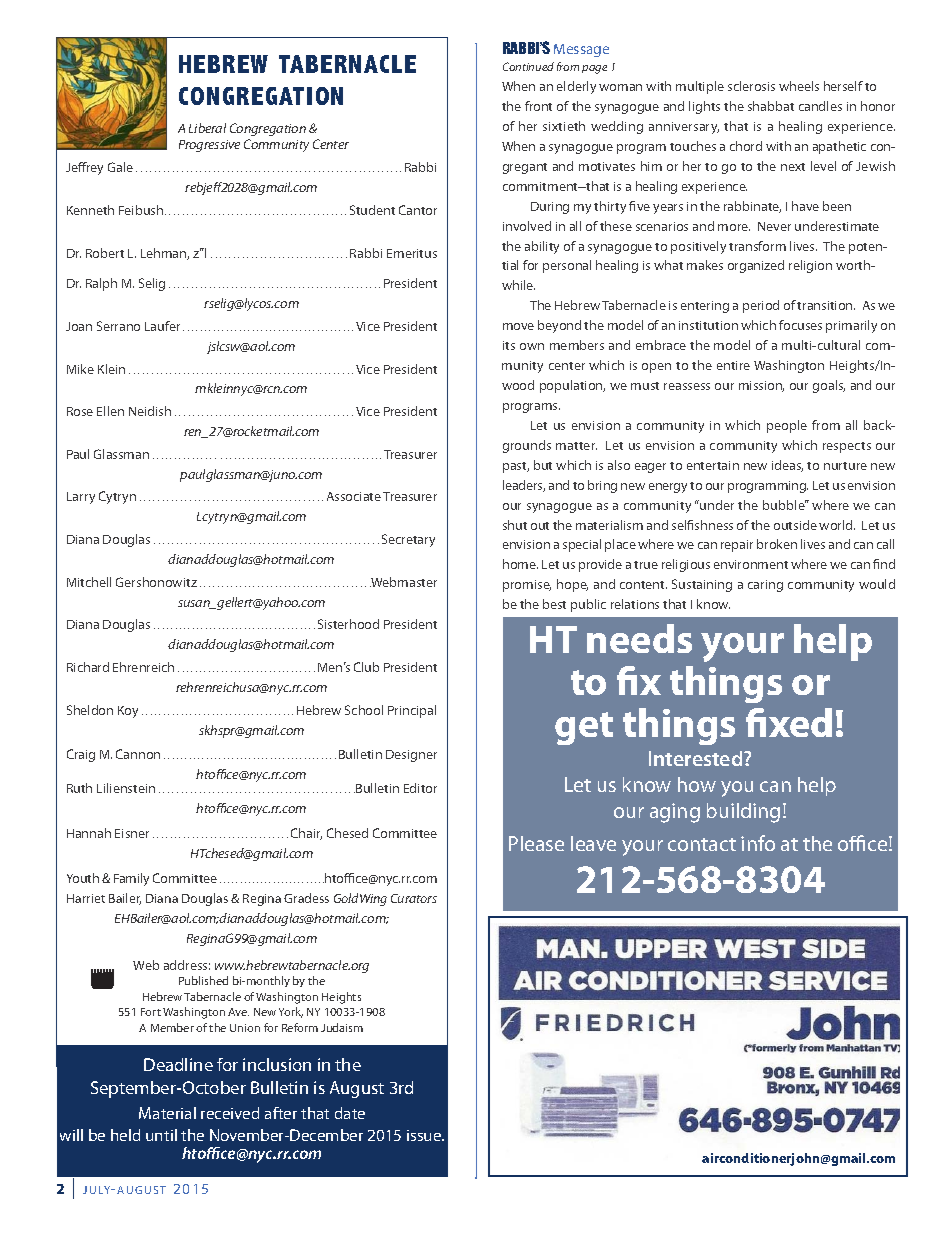 Image resolution: width=952 pixels, height=1233 pixels. I want to click on until, so click(161, 1135).
